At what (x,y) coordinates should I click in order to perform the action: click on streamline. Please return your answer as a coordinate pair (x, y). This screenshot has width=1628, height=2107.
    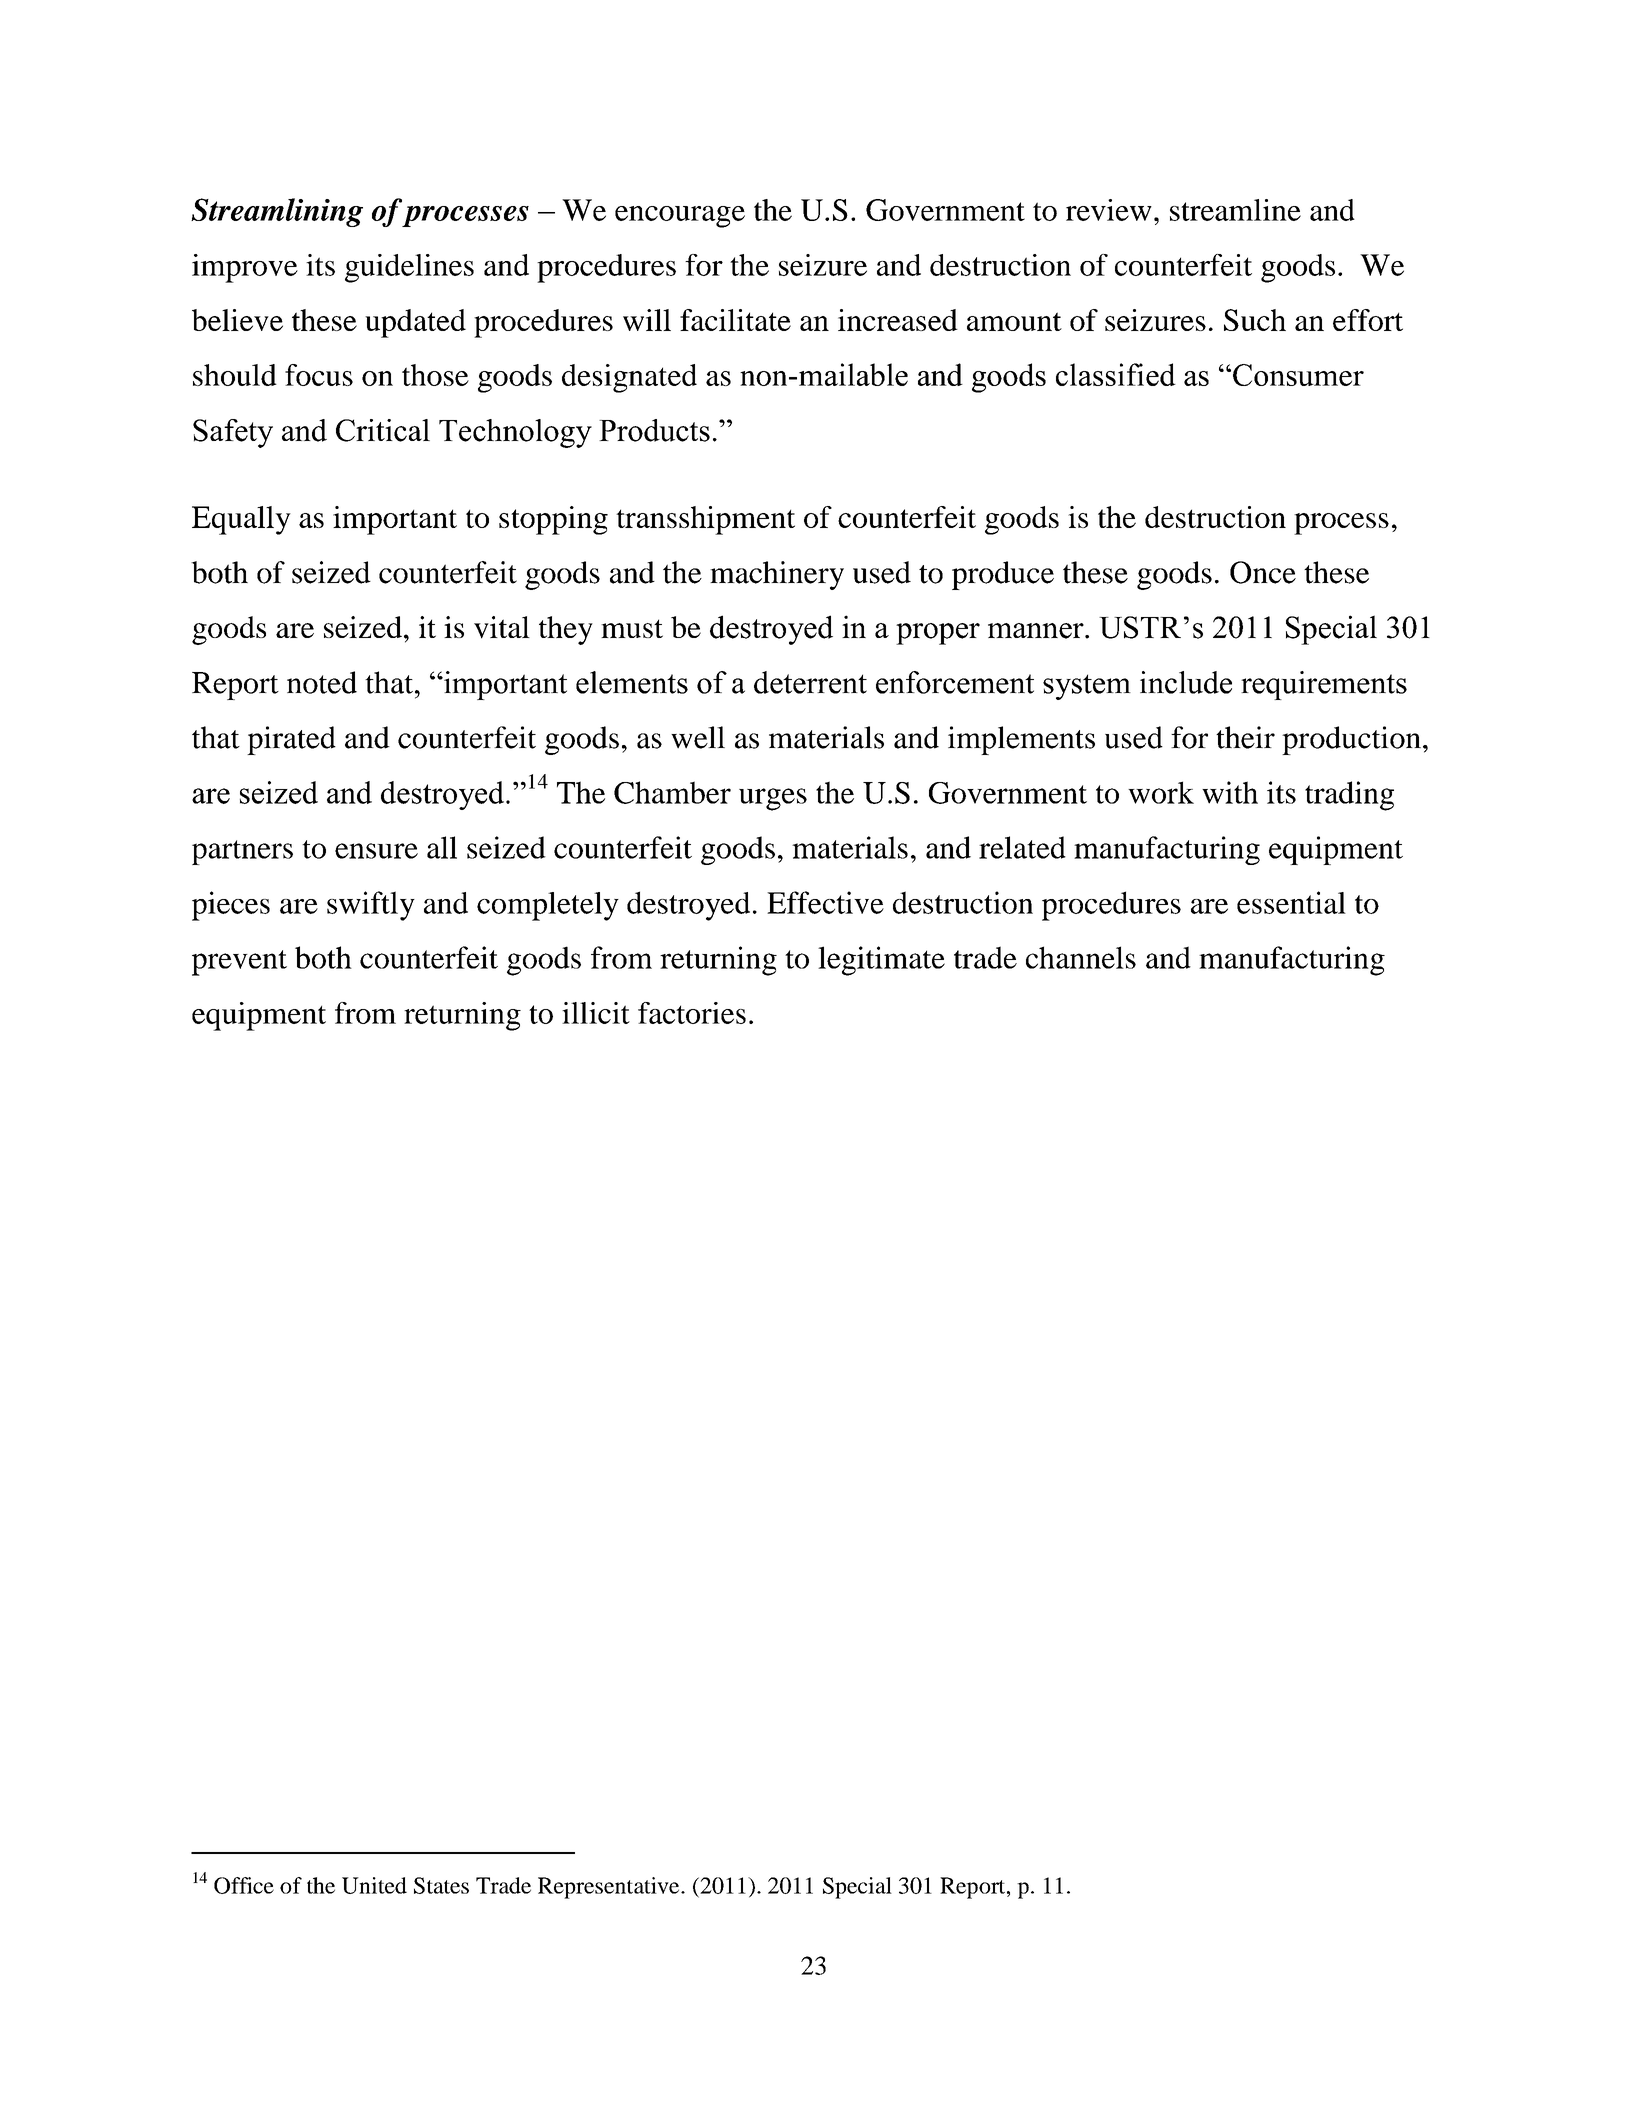
    Looking at the image, I should click on (1235, 210).
